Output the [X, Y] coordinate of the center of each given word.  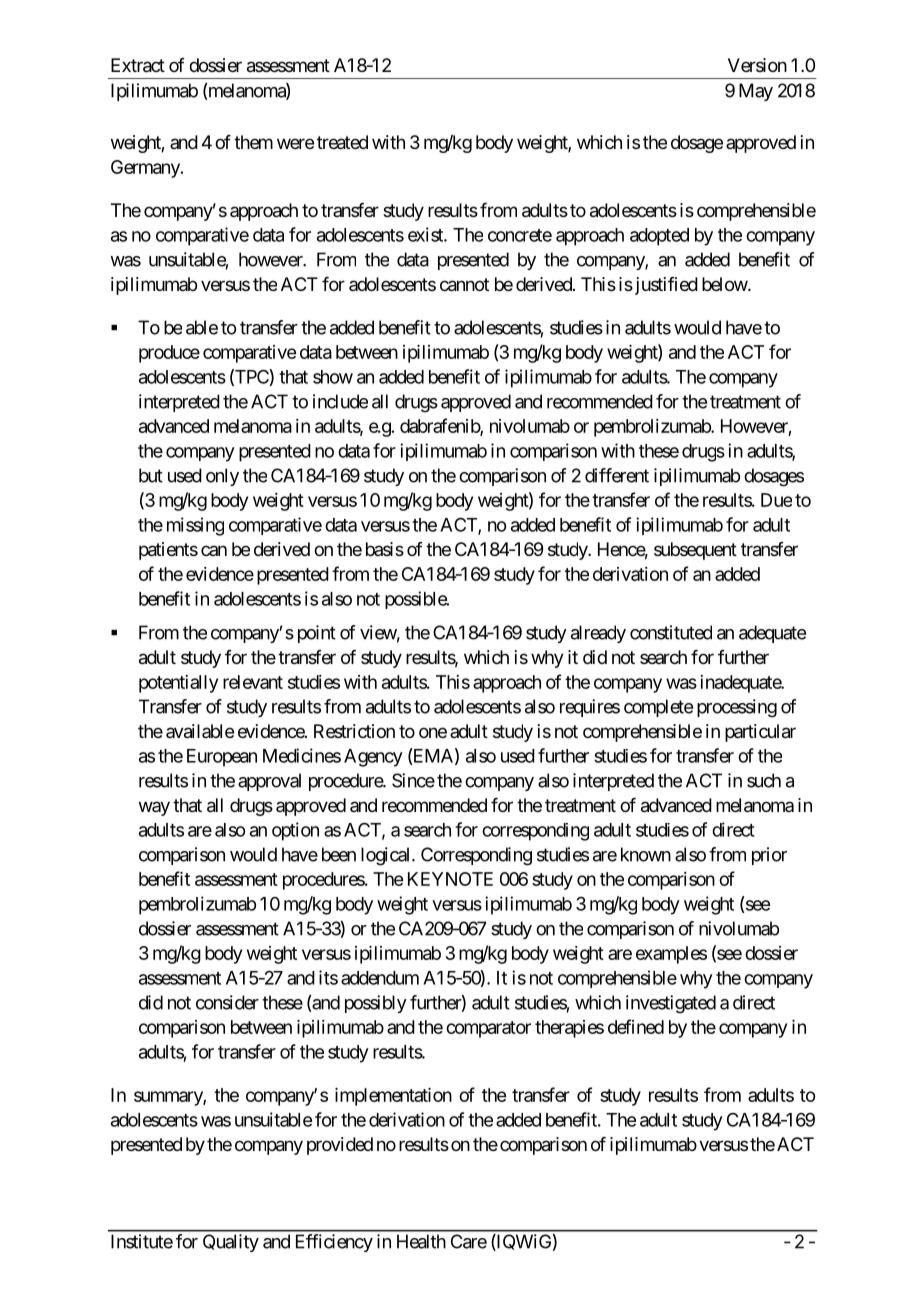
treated [342, 142]
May [756, 92]
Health [421, 1241]
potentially [178, 684]
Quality [231, 1243]
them [253, 142]
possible [416, 600]
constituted [671, 632]
